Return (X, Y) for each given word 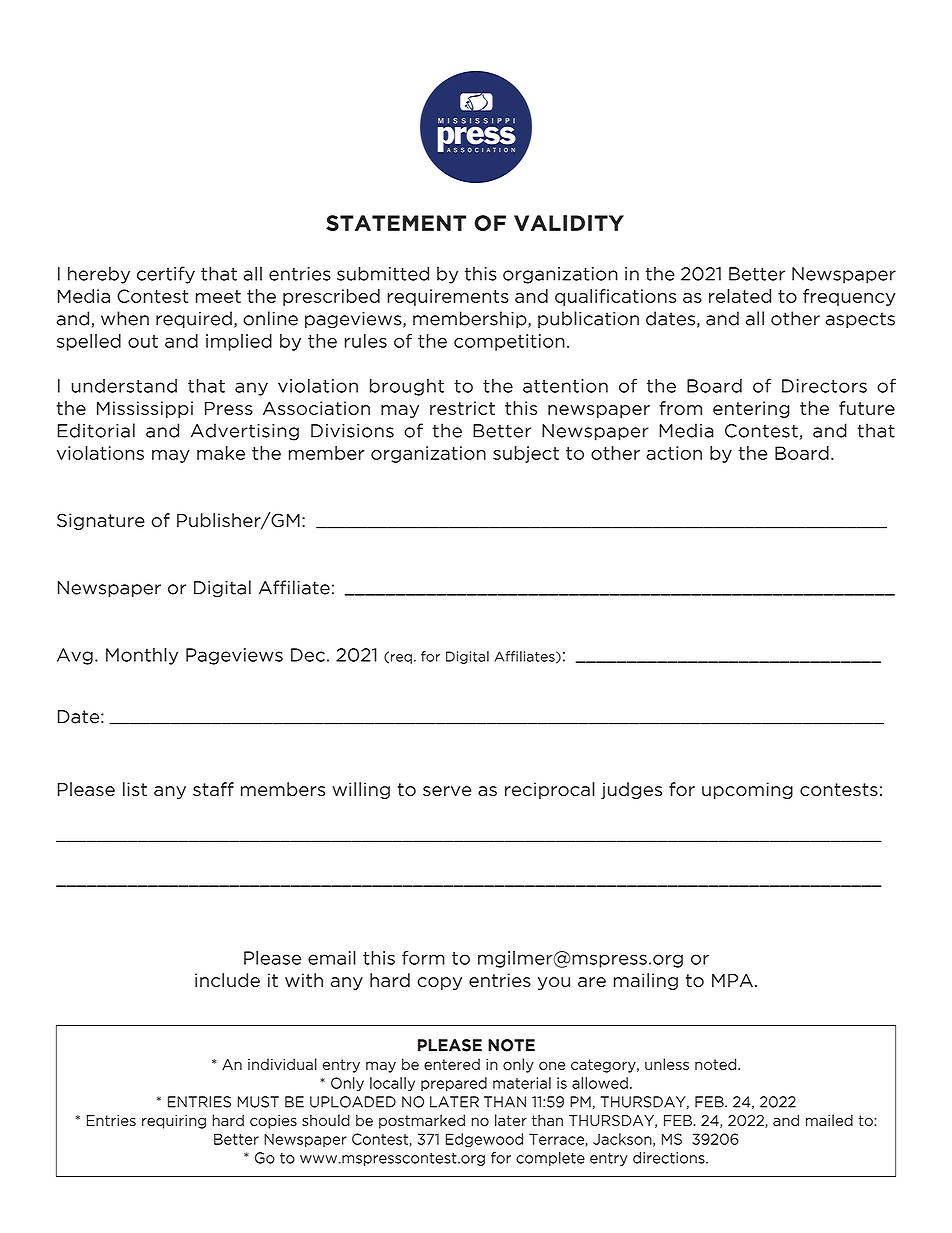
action (674, 453)
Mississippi (145, 409)
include (227, 980)
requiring (174, 1122)
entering (751, 409)
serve (447, 791)
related (740, 296)
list (135, 789)
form (423, 958)
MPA (732, 980)
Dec (308, 655)
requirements (448, 297)
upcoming (747, 790)
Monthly (142, 656)
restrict (462, 408)
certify (166, 275)
